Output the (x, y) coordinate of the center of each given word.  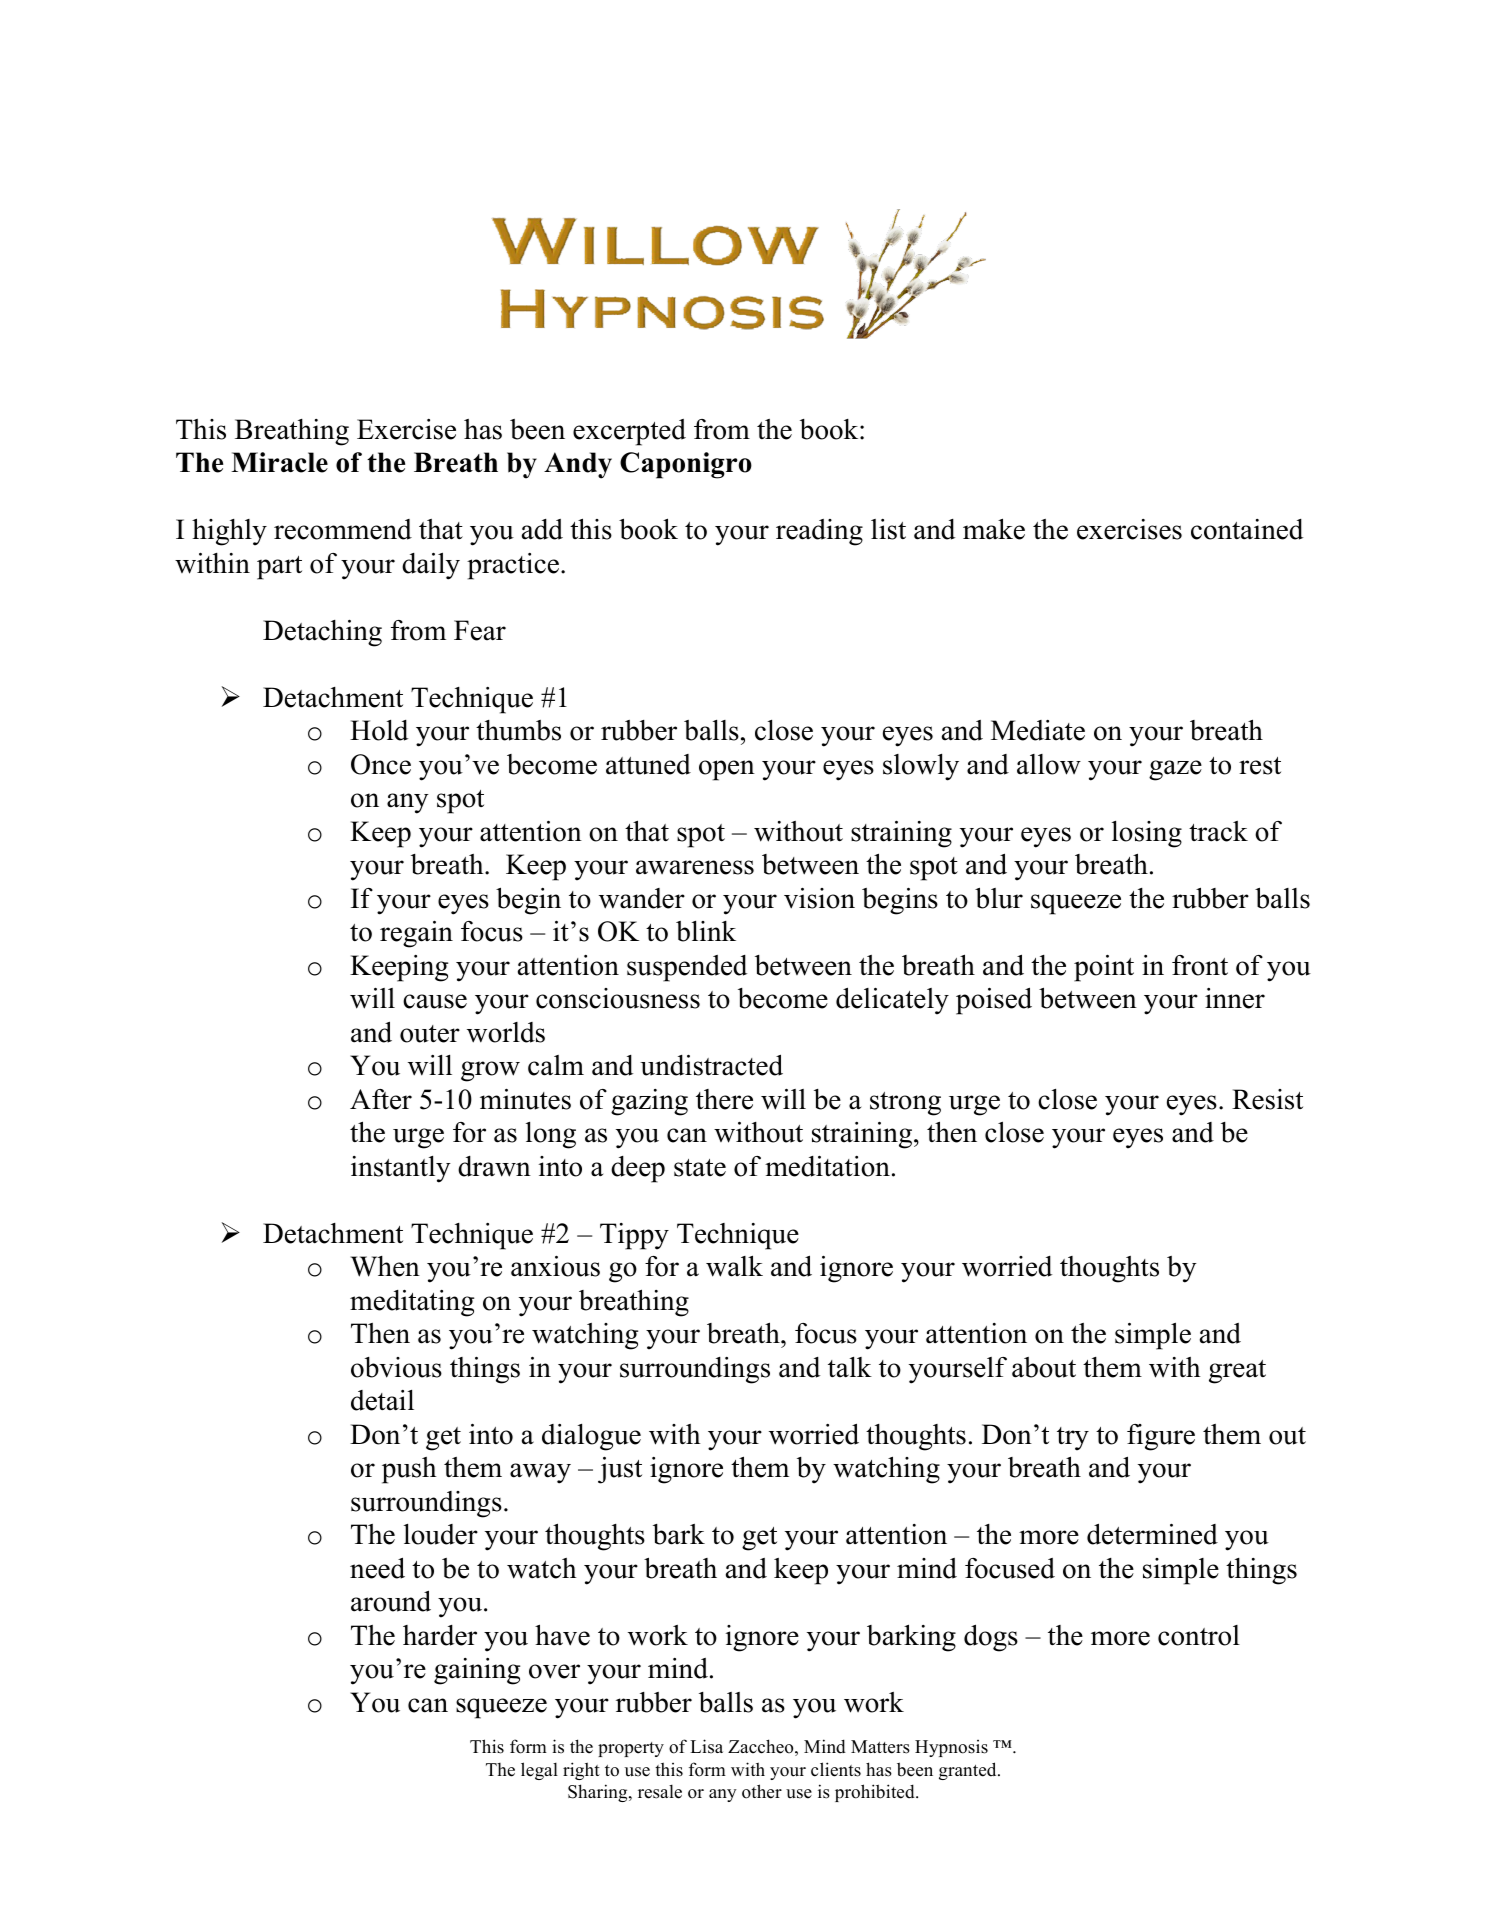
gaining (477, 1671)
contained (1247, 529)
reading (819, 532)
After (381, 1099)
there (724, 1099)
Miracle (279, 462)
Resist (1267, 1099)
